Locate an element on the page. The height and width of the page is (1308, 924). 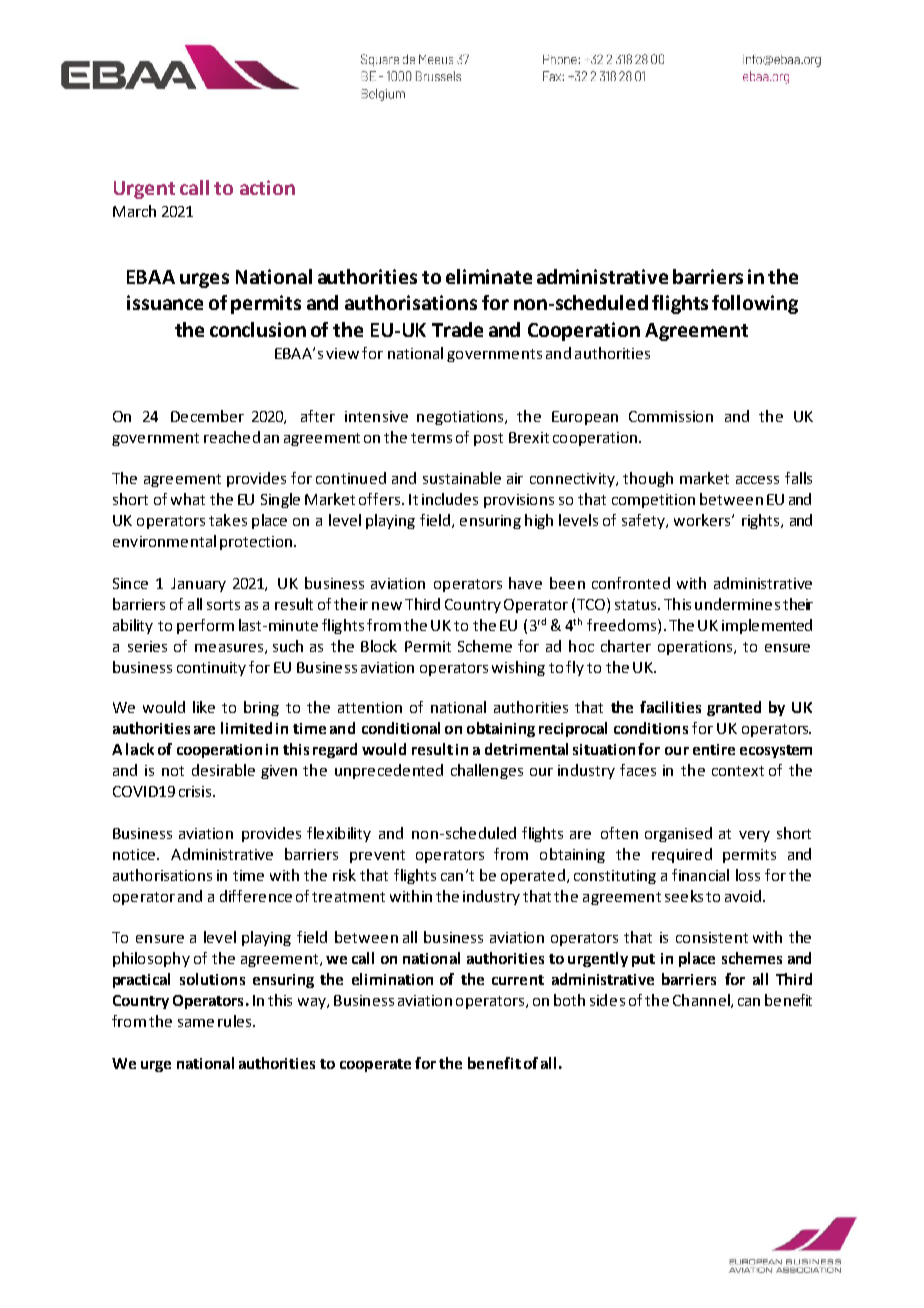
context is located at coordinates (738, 771).
